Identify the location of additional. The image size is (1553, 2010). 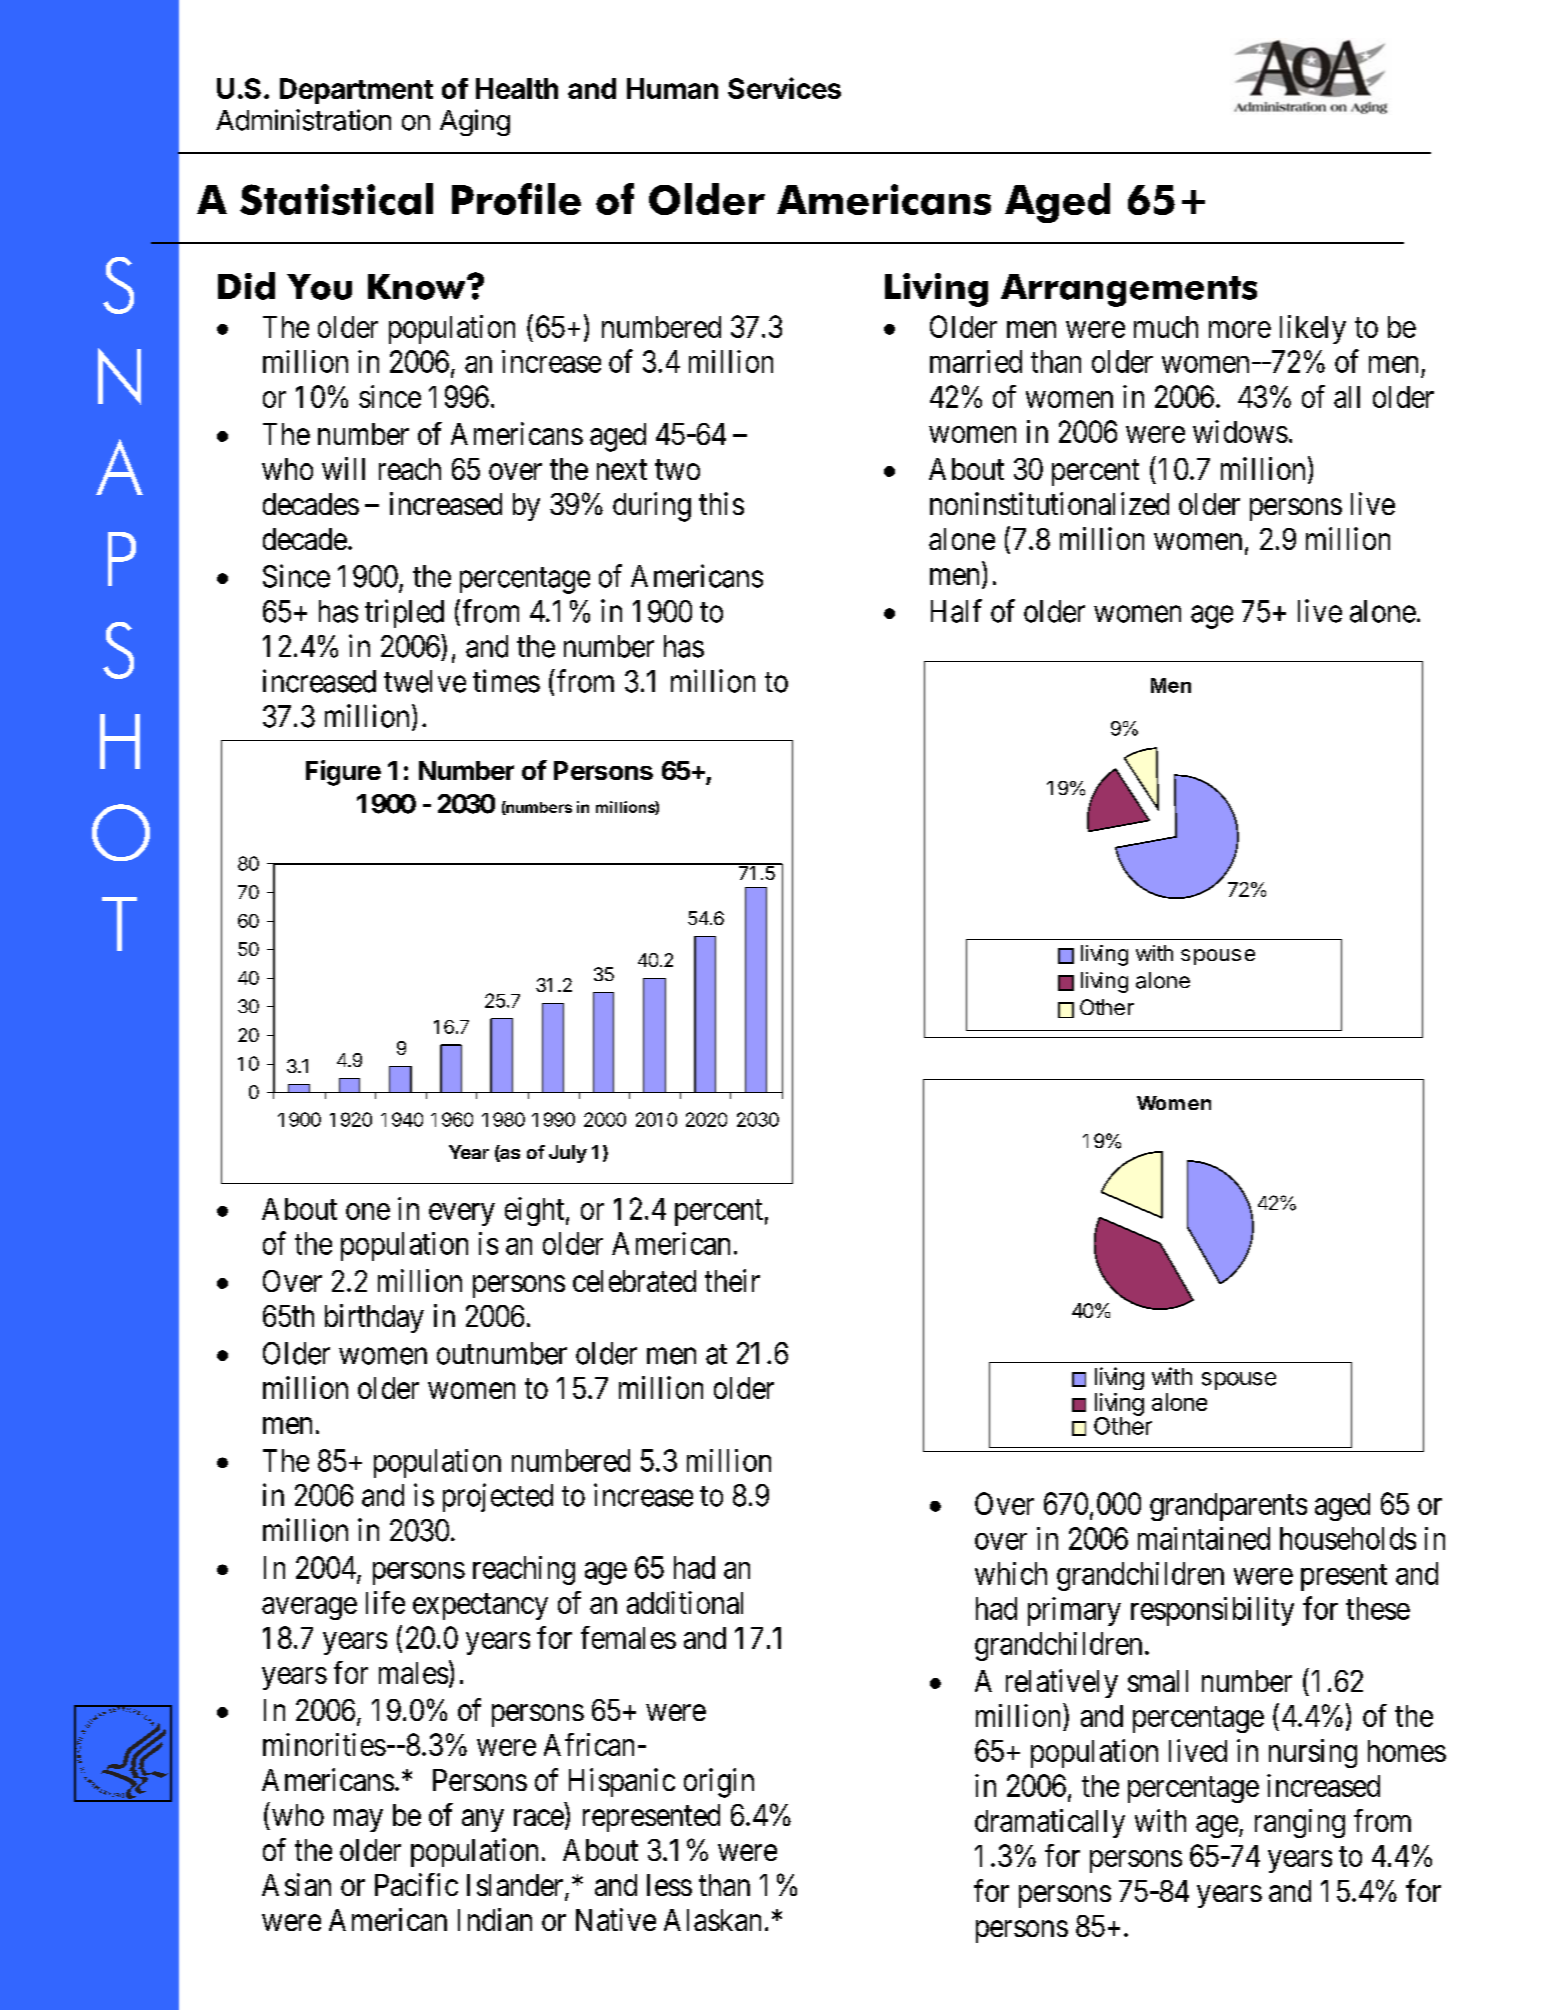
(685, 1602).
